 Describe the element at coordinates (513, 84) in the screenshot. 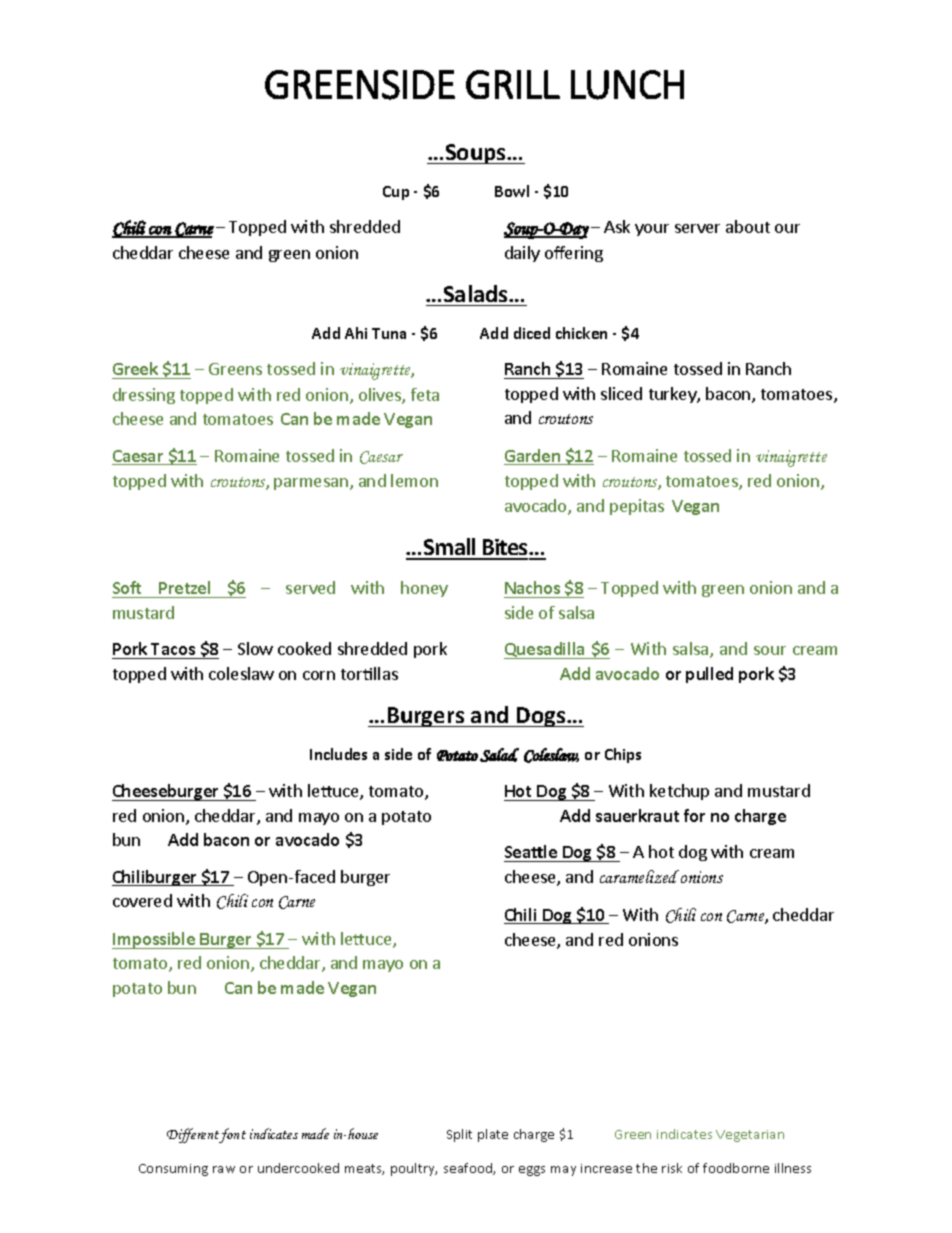

I see `GRILL` at that location.
